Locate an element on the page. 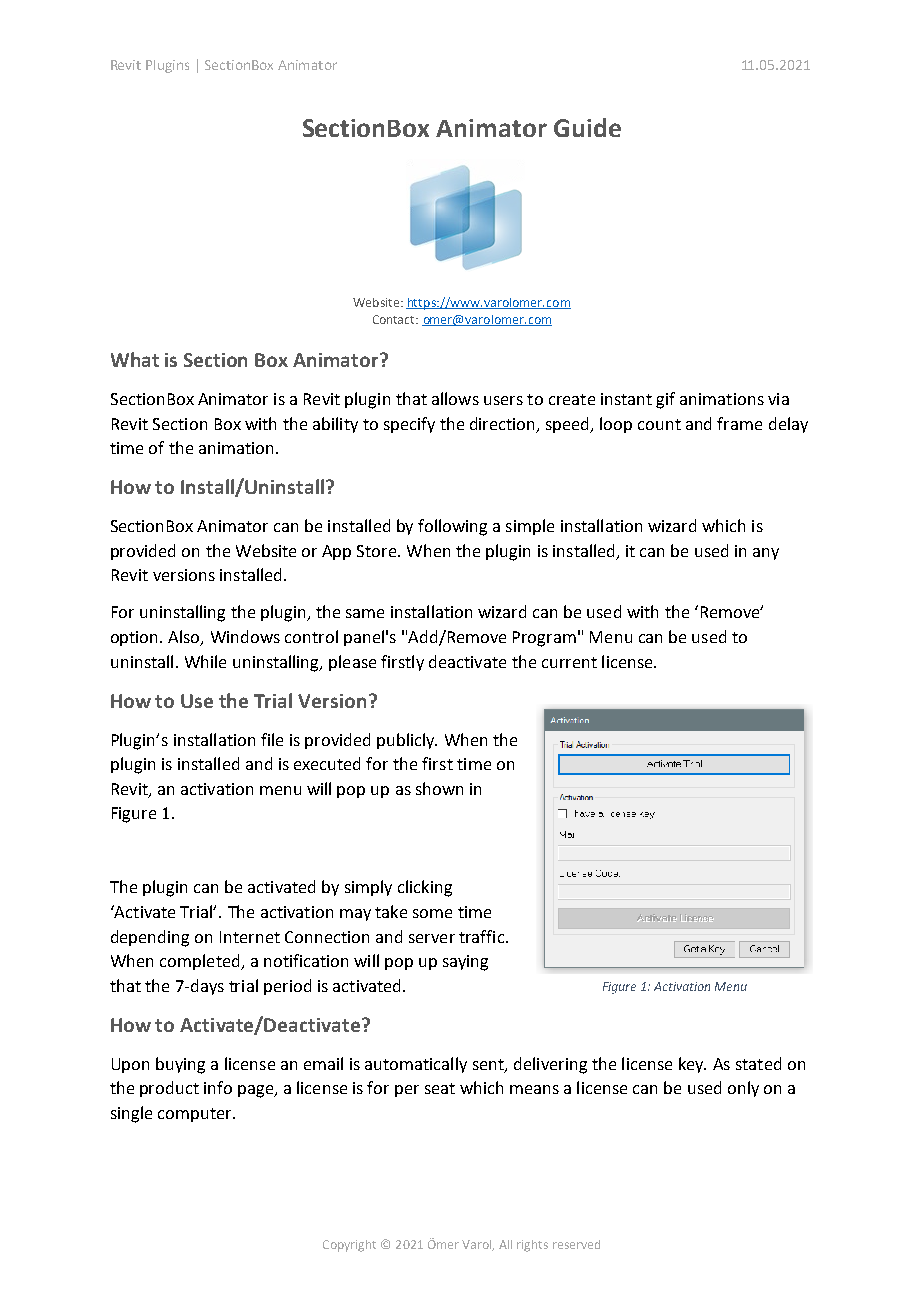 This image has width=924, height=1308. rights is located at coordinates (532, 1246).
